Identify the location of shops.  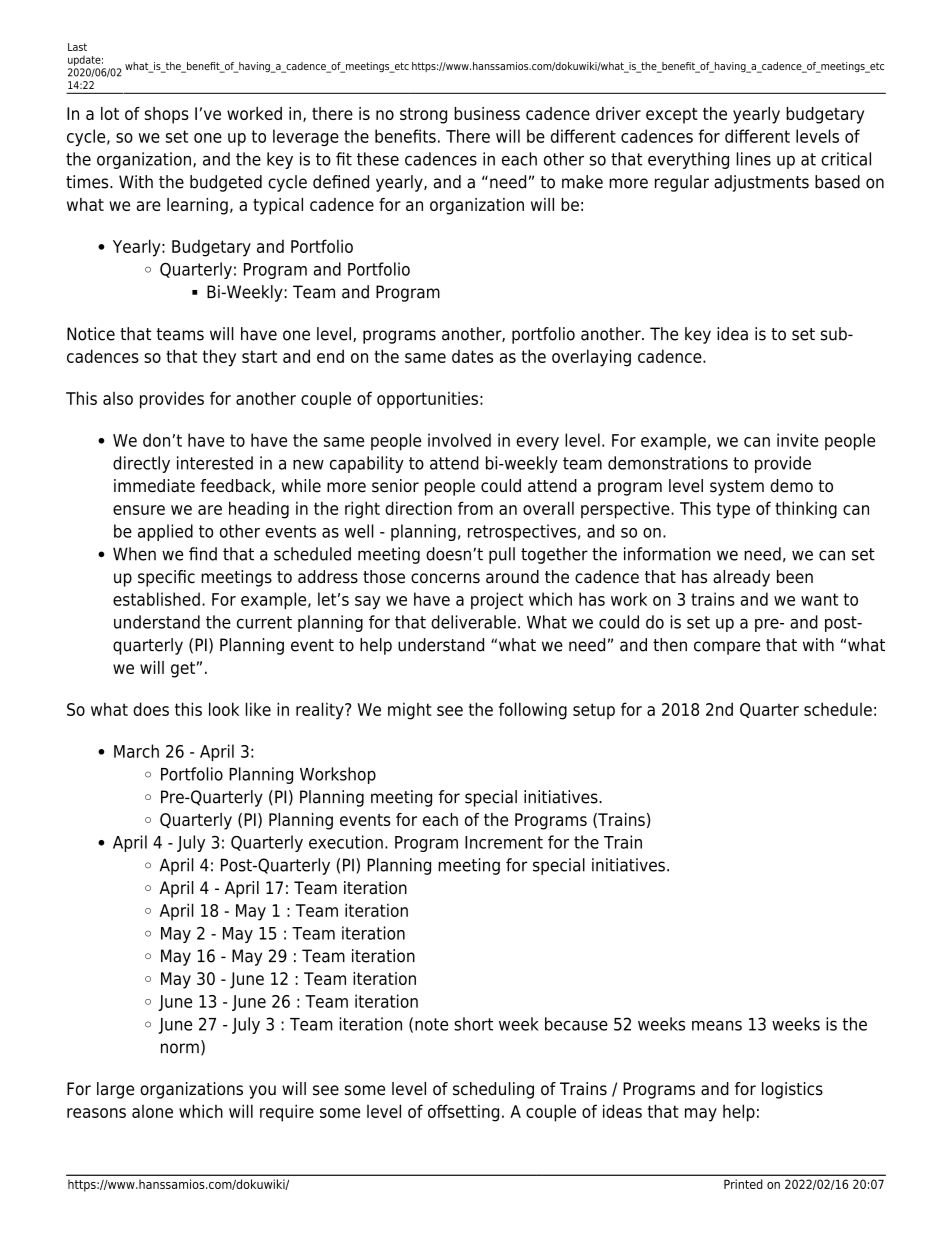
(167, 115).
